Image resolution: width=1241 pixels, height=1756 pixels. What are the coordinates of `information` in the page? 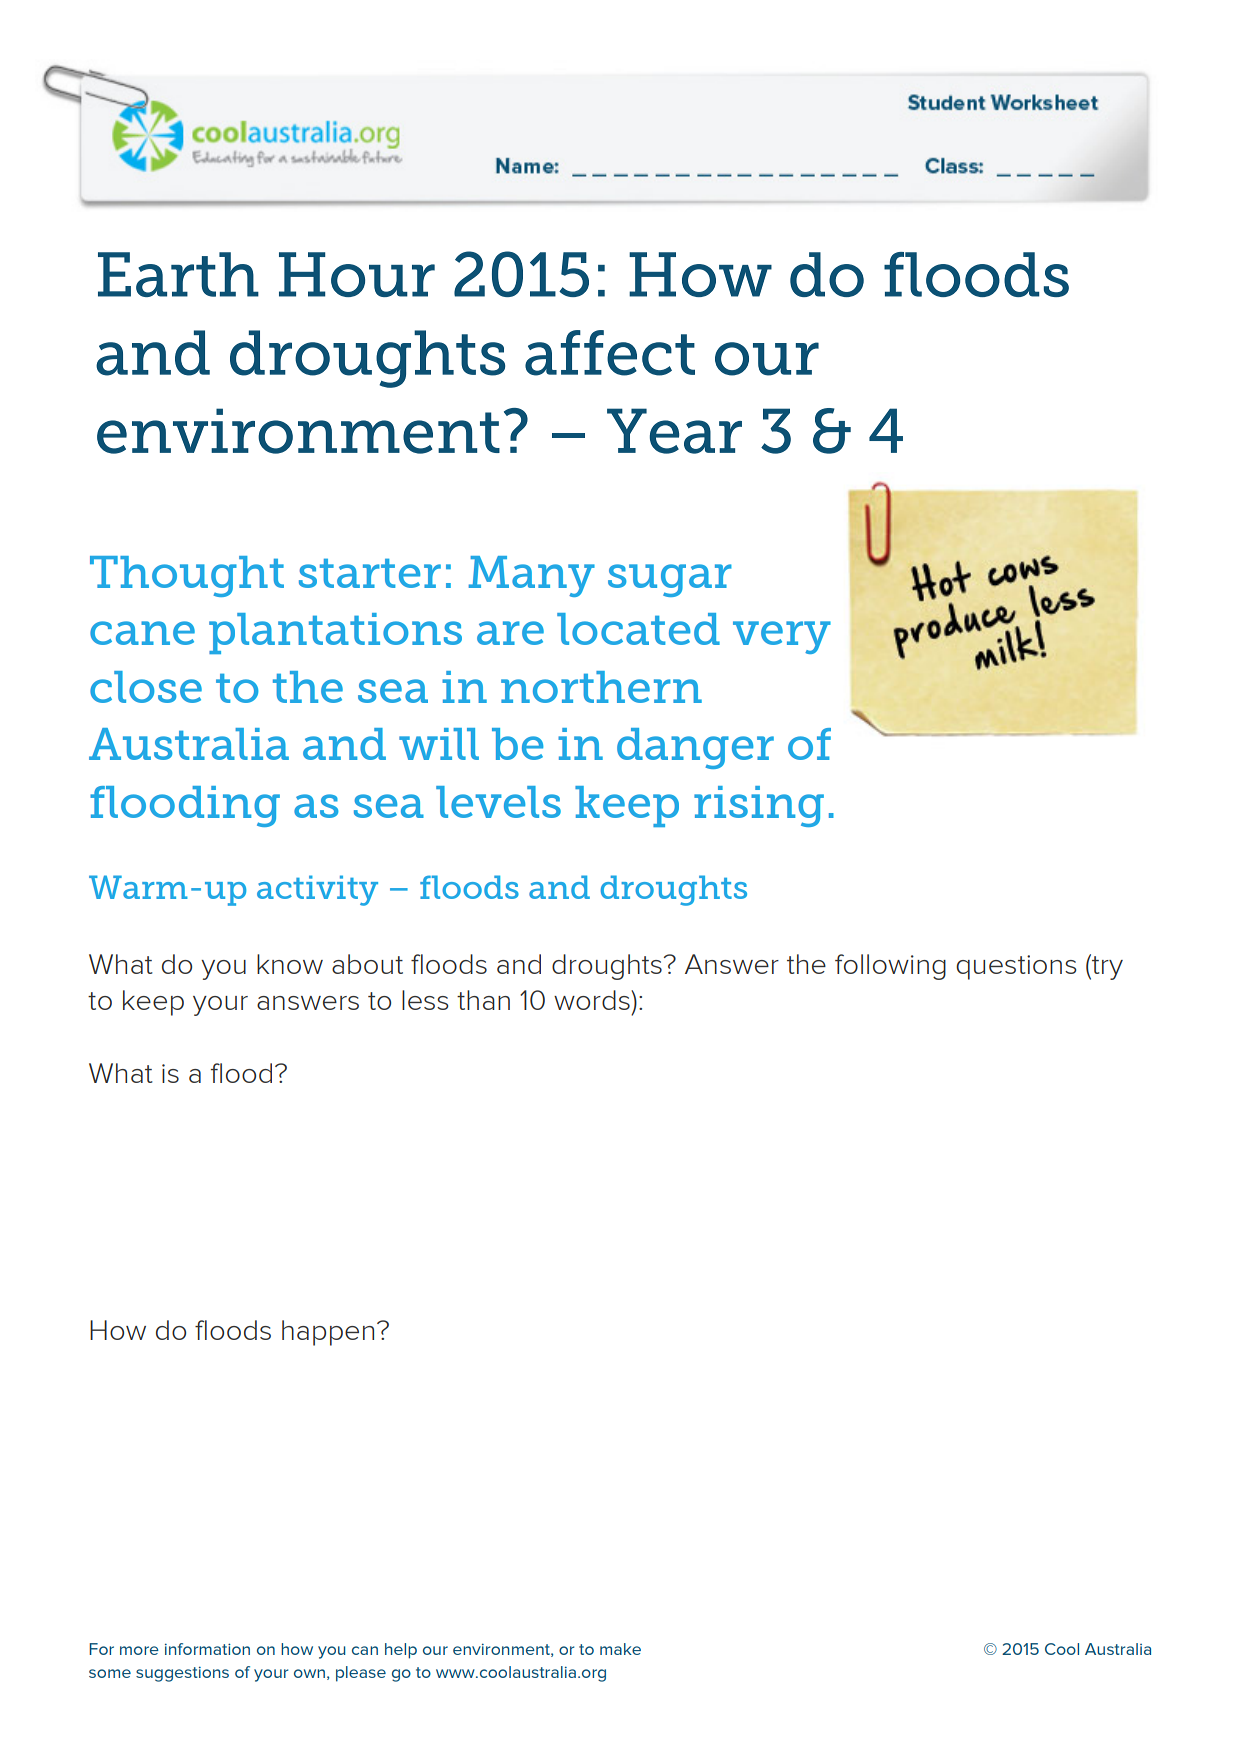 It's located at (207, 1649).
